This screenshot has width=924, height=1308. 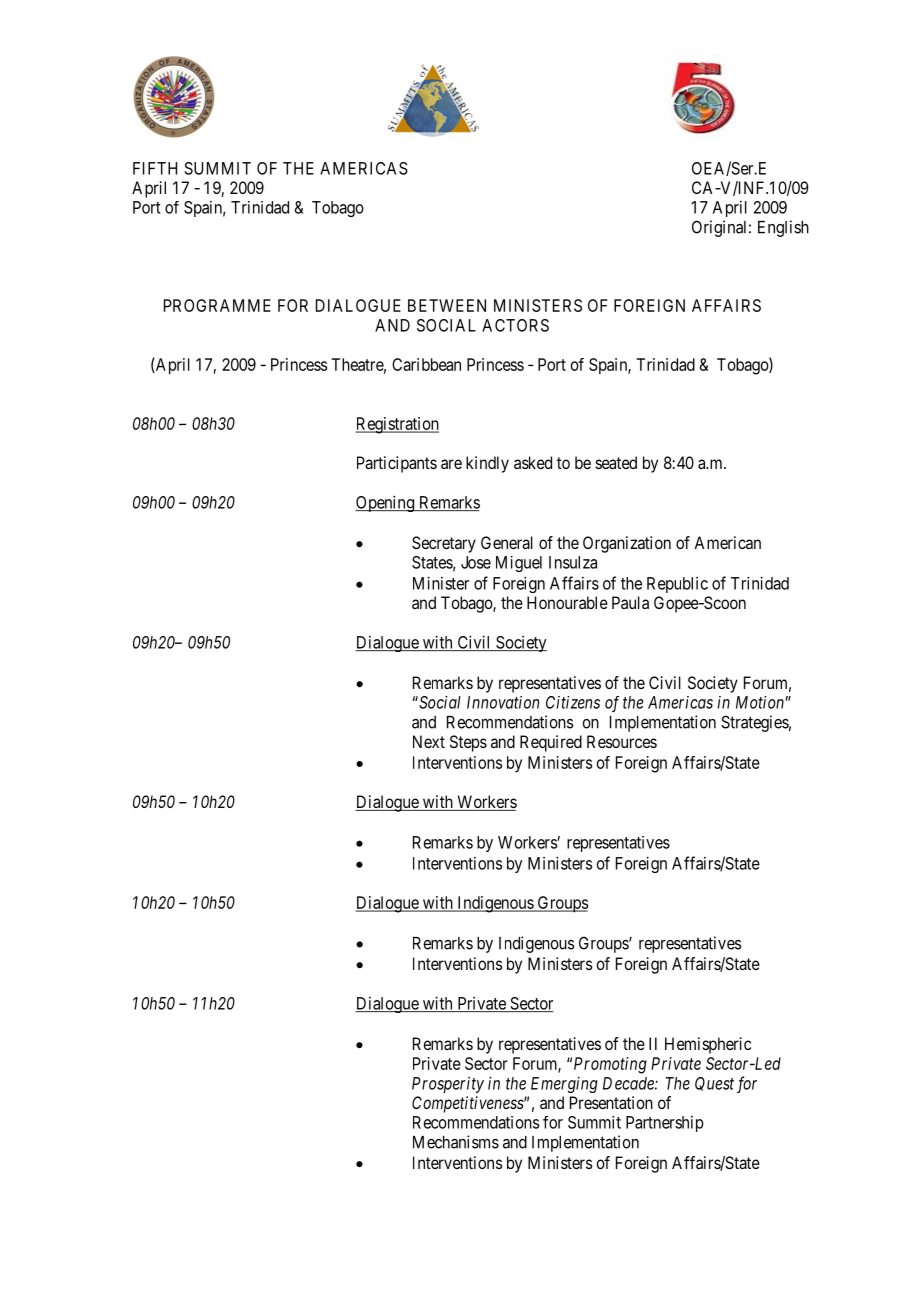 I want to click on Prosperity, so click(x=448, y=1085).
